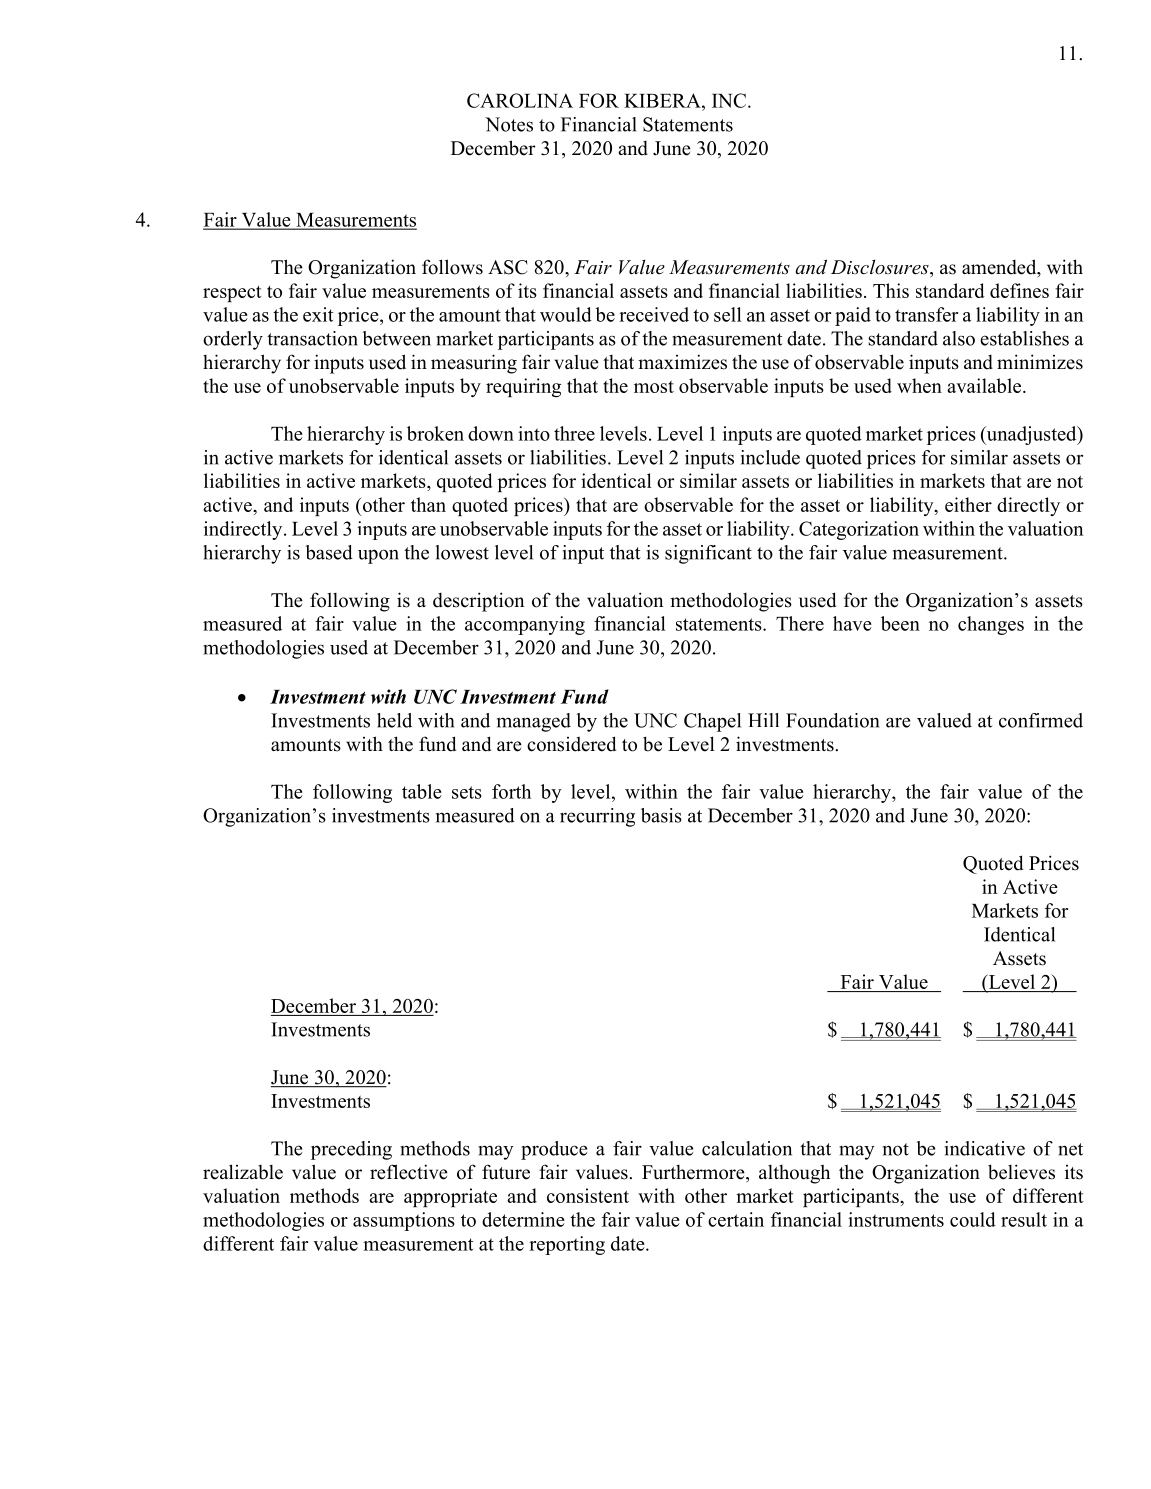 The image size is (1151, 1489). What do you see at coordinates (404, 1221) in the document?
I see `assumptions` at bounding box center [404, 1221].
